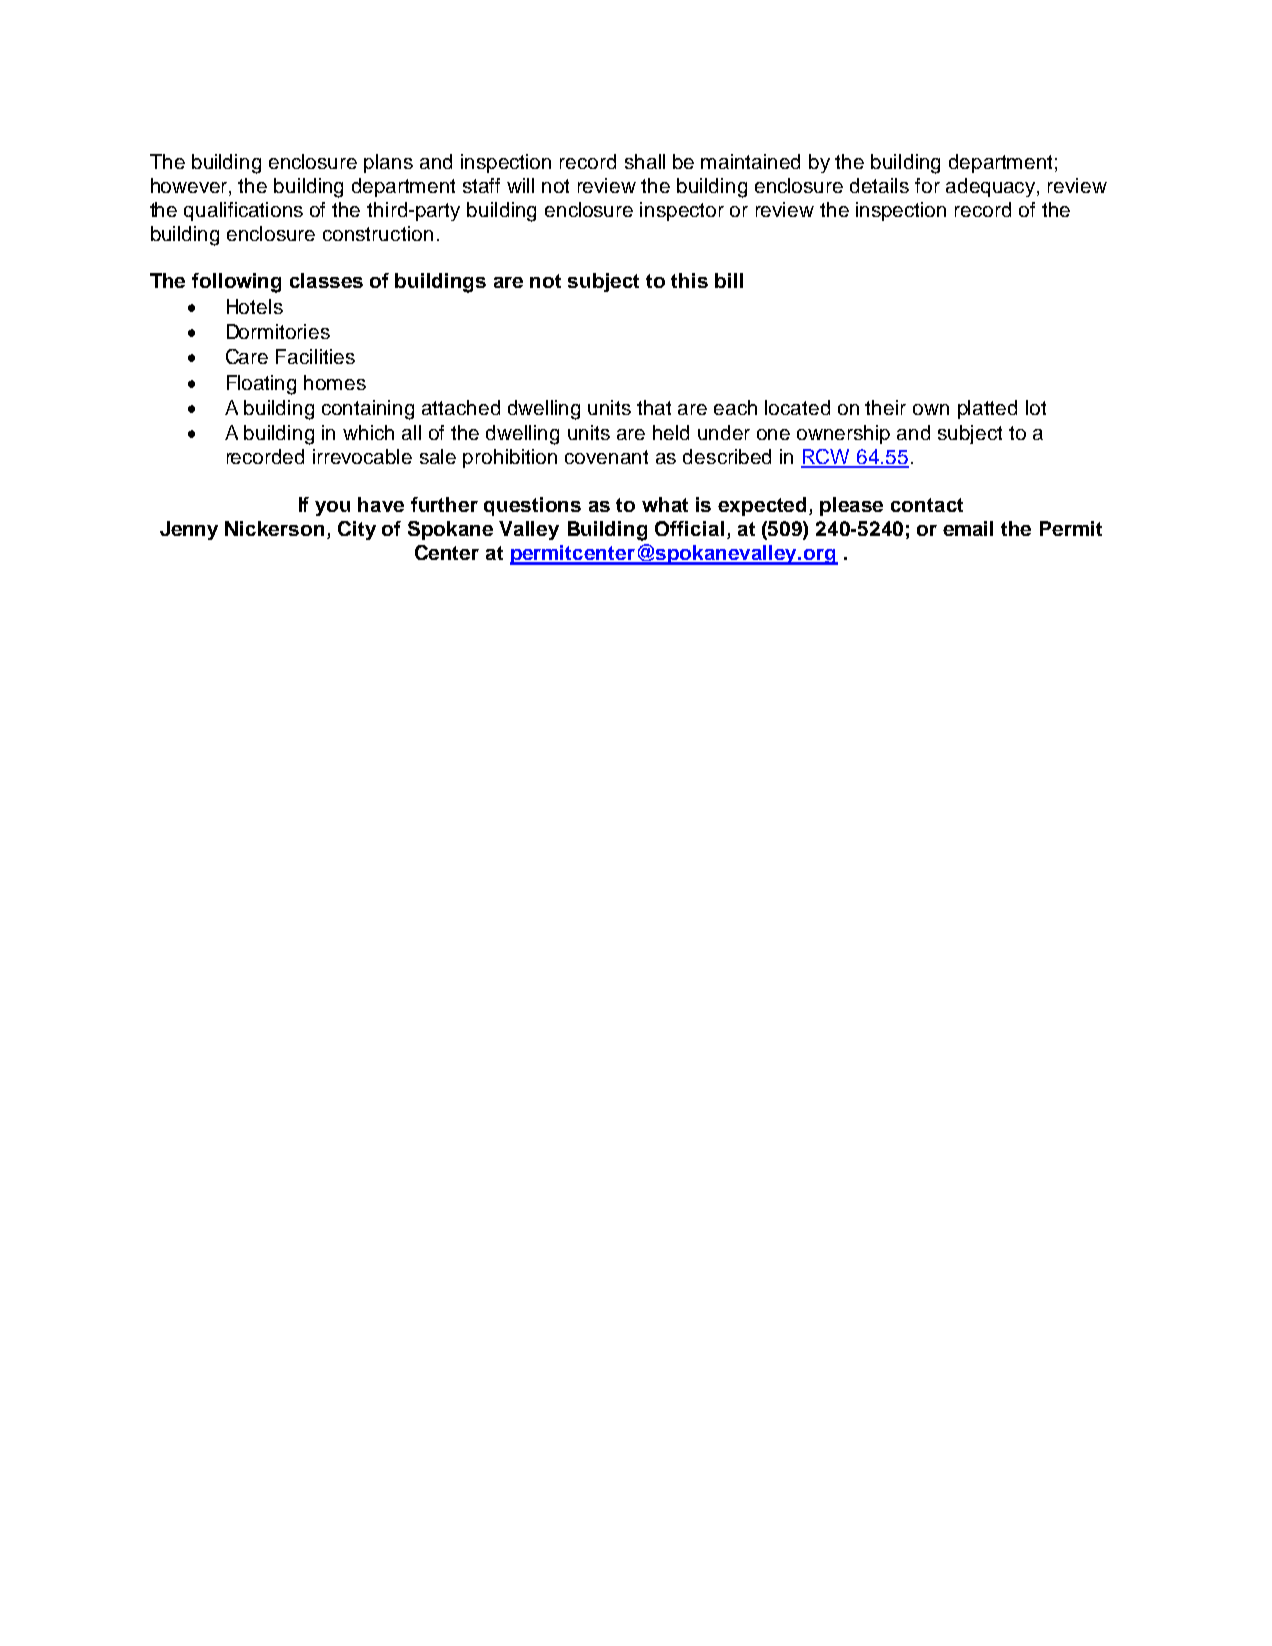 The image size is (1272, 1646). Describe the element at coordinates (645, 161) in the screenshot. I see `shall` at that location.
